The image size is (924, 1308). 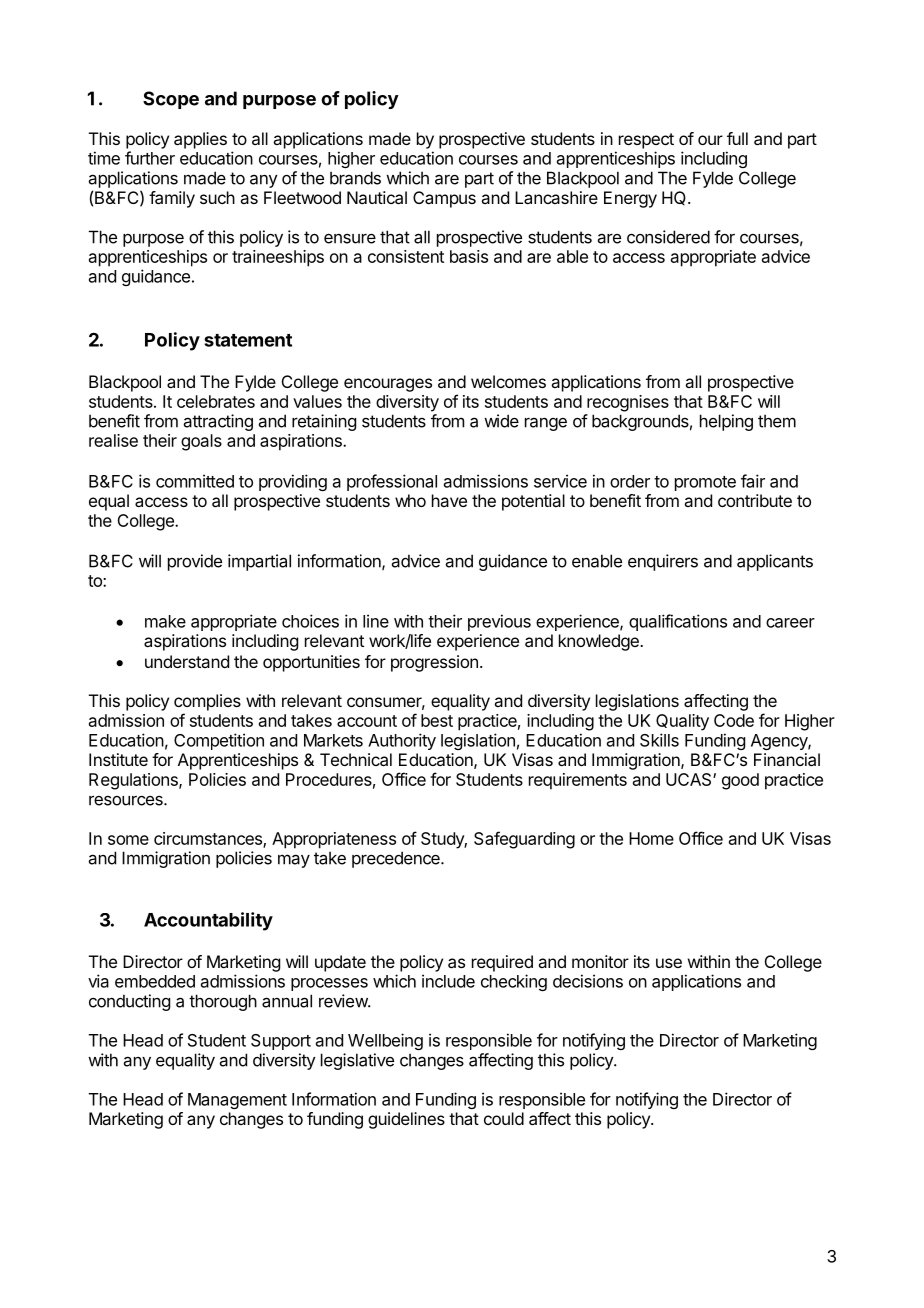 I want to click on Home, so click(x=651, y=838).
